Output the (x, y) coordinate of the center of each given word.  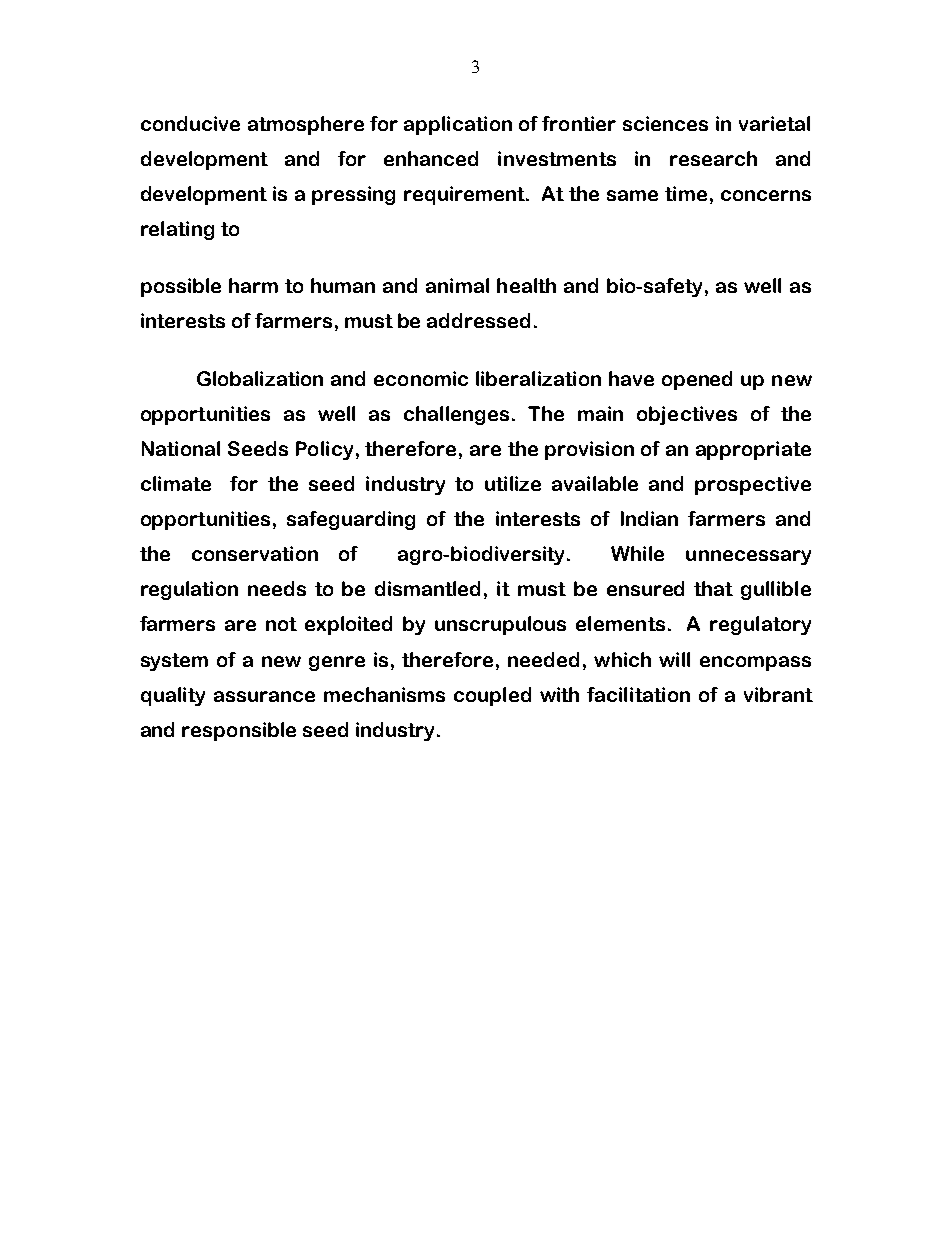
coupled (492, 696)
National (181, 448)
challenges (458, 415)
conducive (190, 123)
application (458, 125)
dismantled (427, 588)
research (713, 158)
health (526, 285)
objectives (687, 415)
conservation (255, 553)
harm (253, 285)
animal (457, 285)
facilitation (638, 694)
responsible (239, 731)
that (713, 588)
